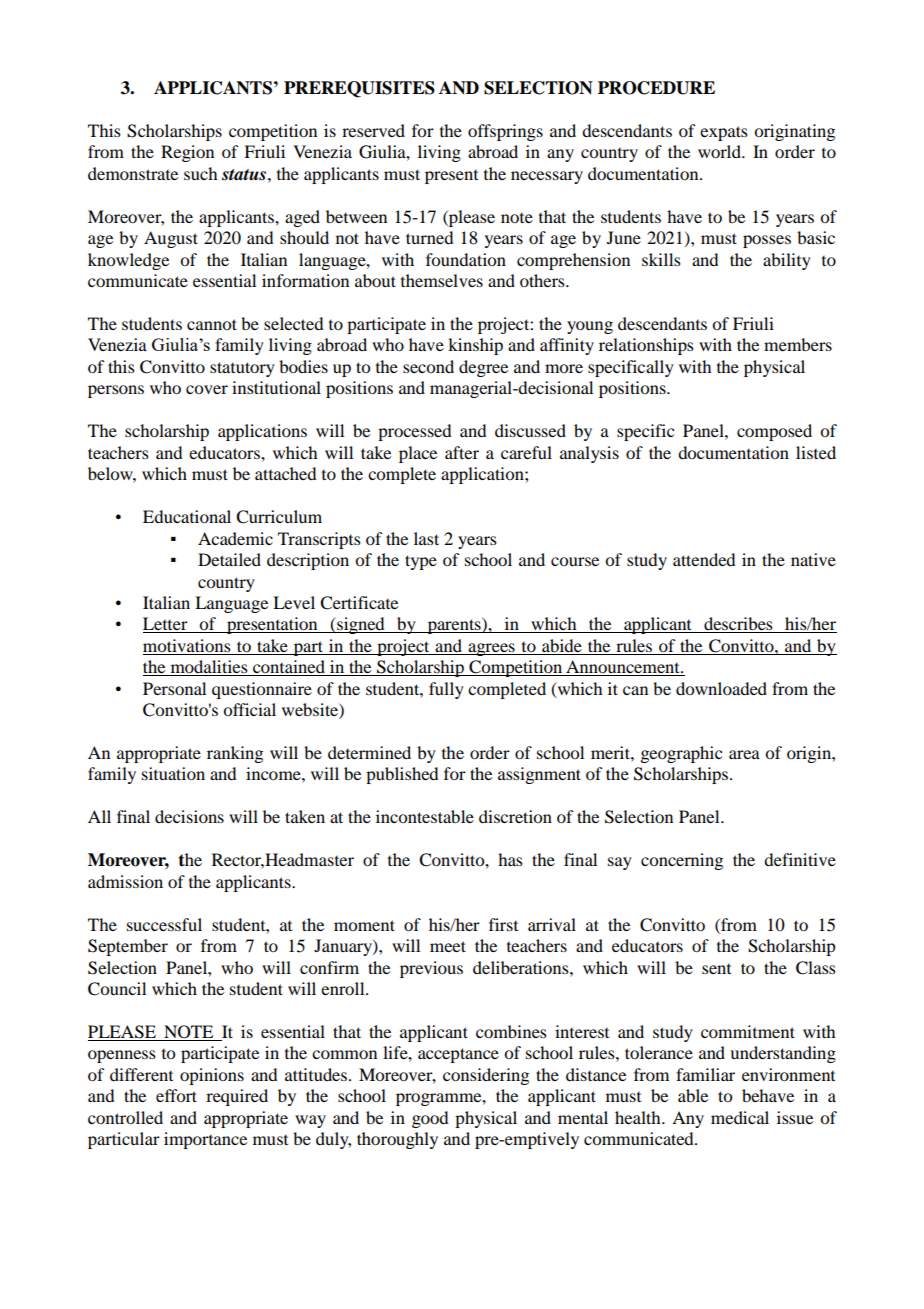  Describe the element at coordinates (738, 625) in the image. I see `describes` at that location.
